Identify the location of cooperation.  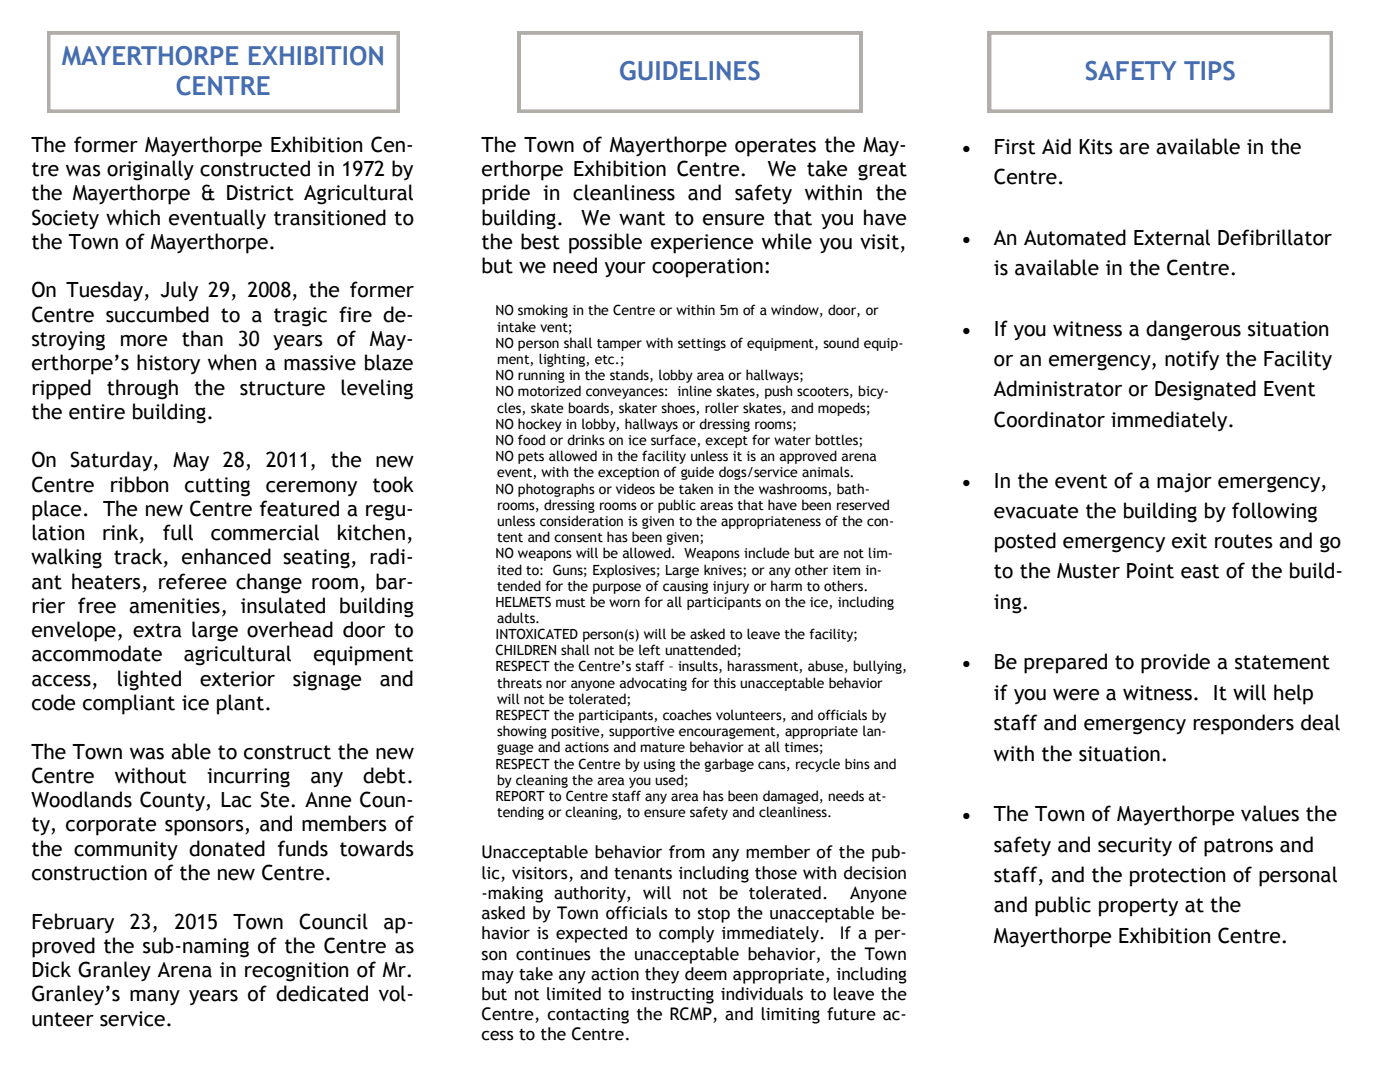
(707, 268).
